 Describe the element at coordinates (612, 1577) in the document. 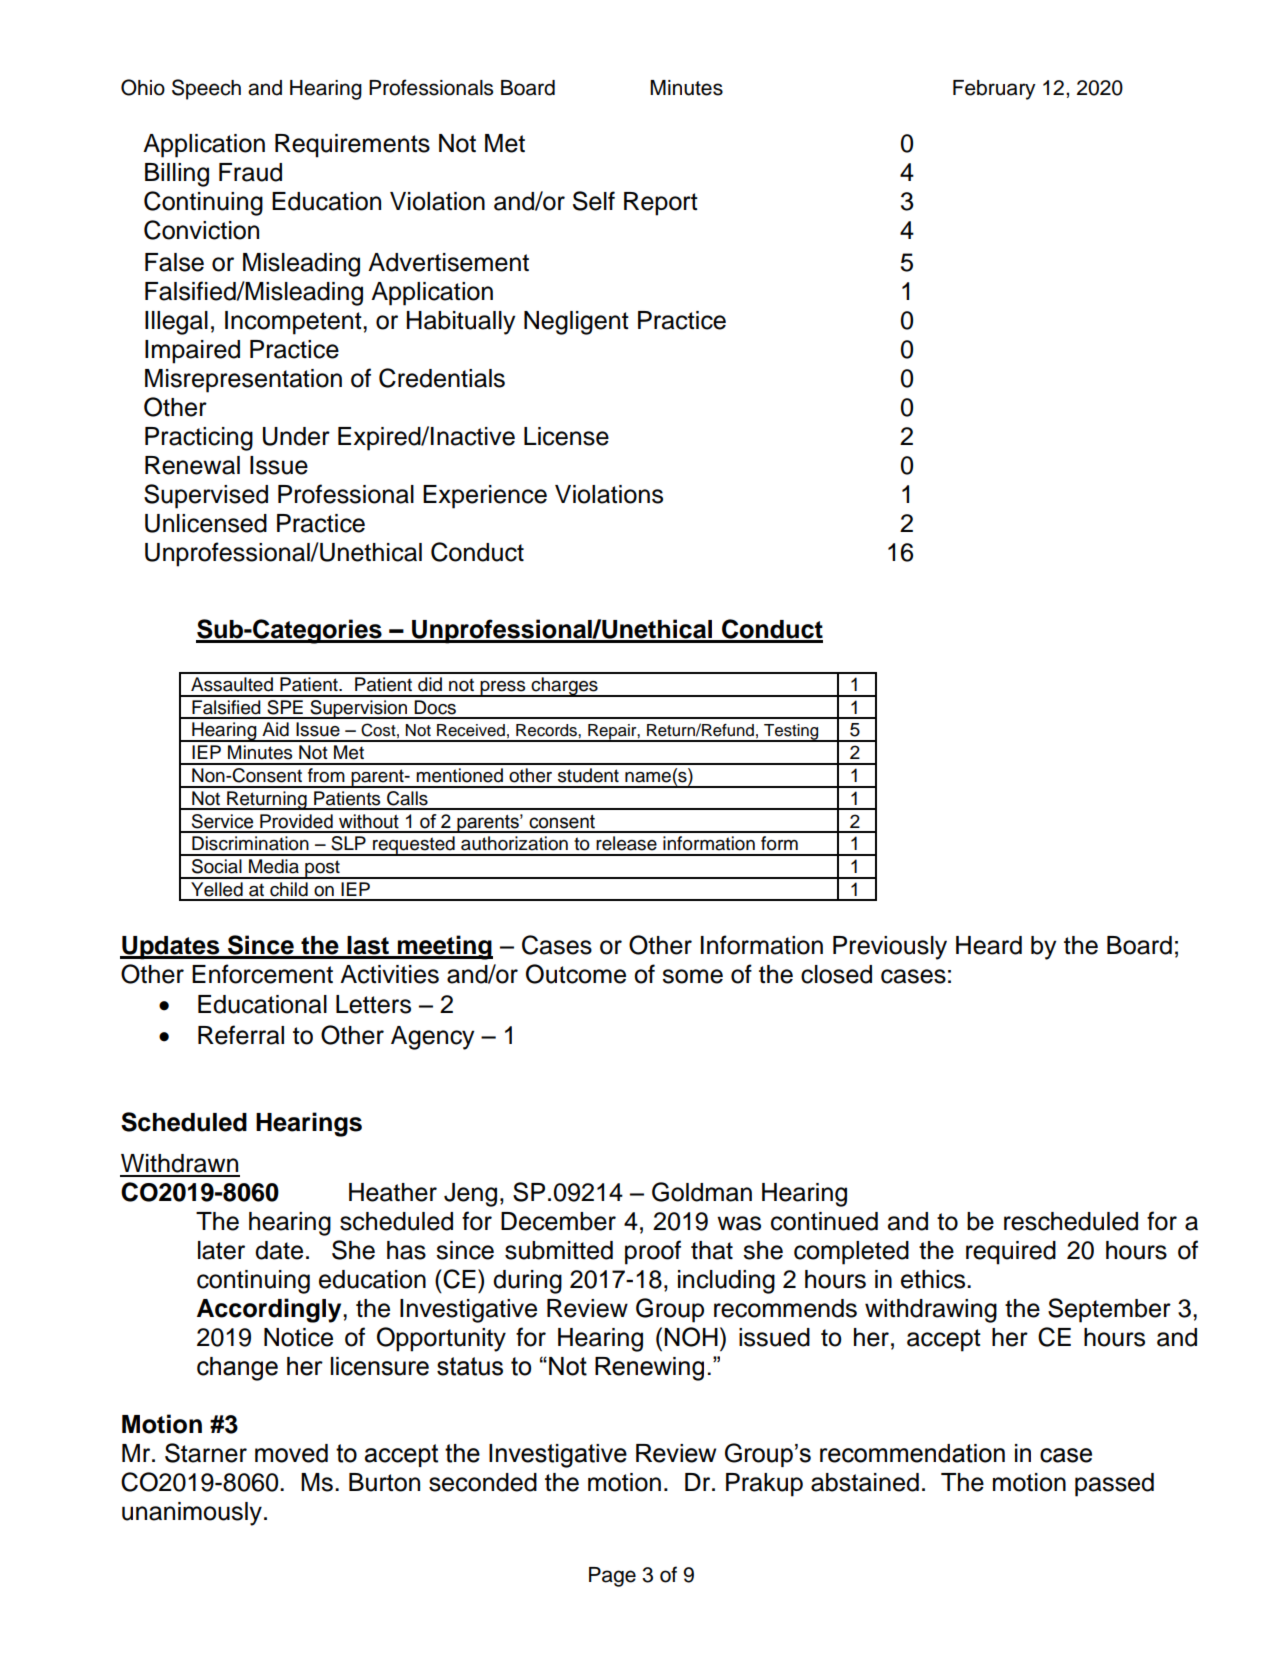

I see `Page` at that location.
